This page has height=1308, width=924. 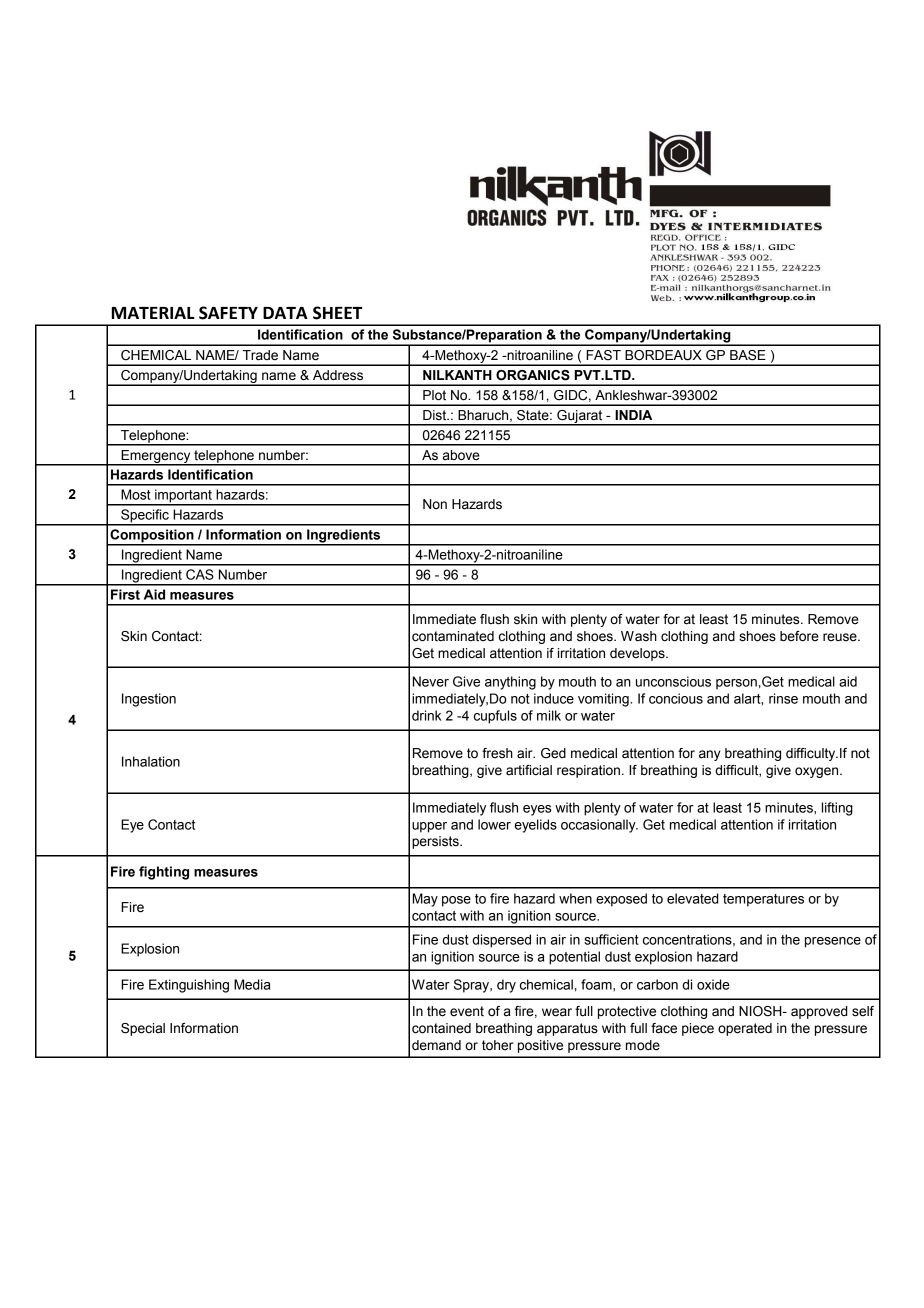 I want to click on BASE, so click(x=748, y=355).
